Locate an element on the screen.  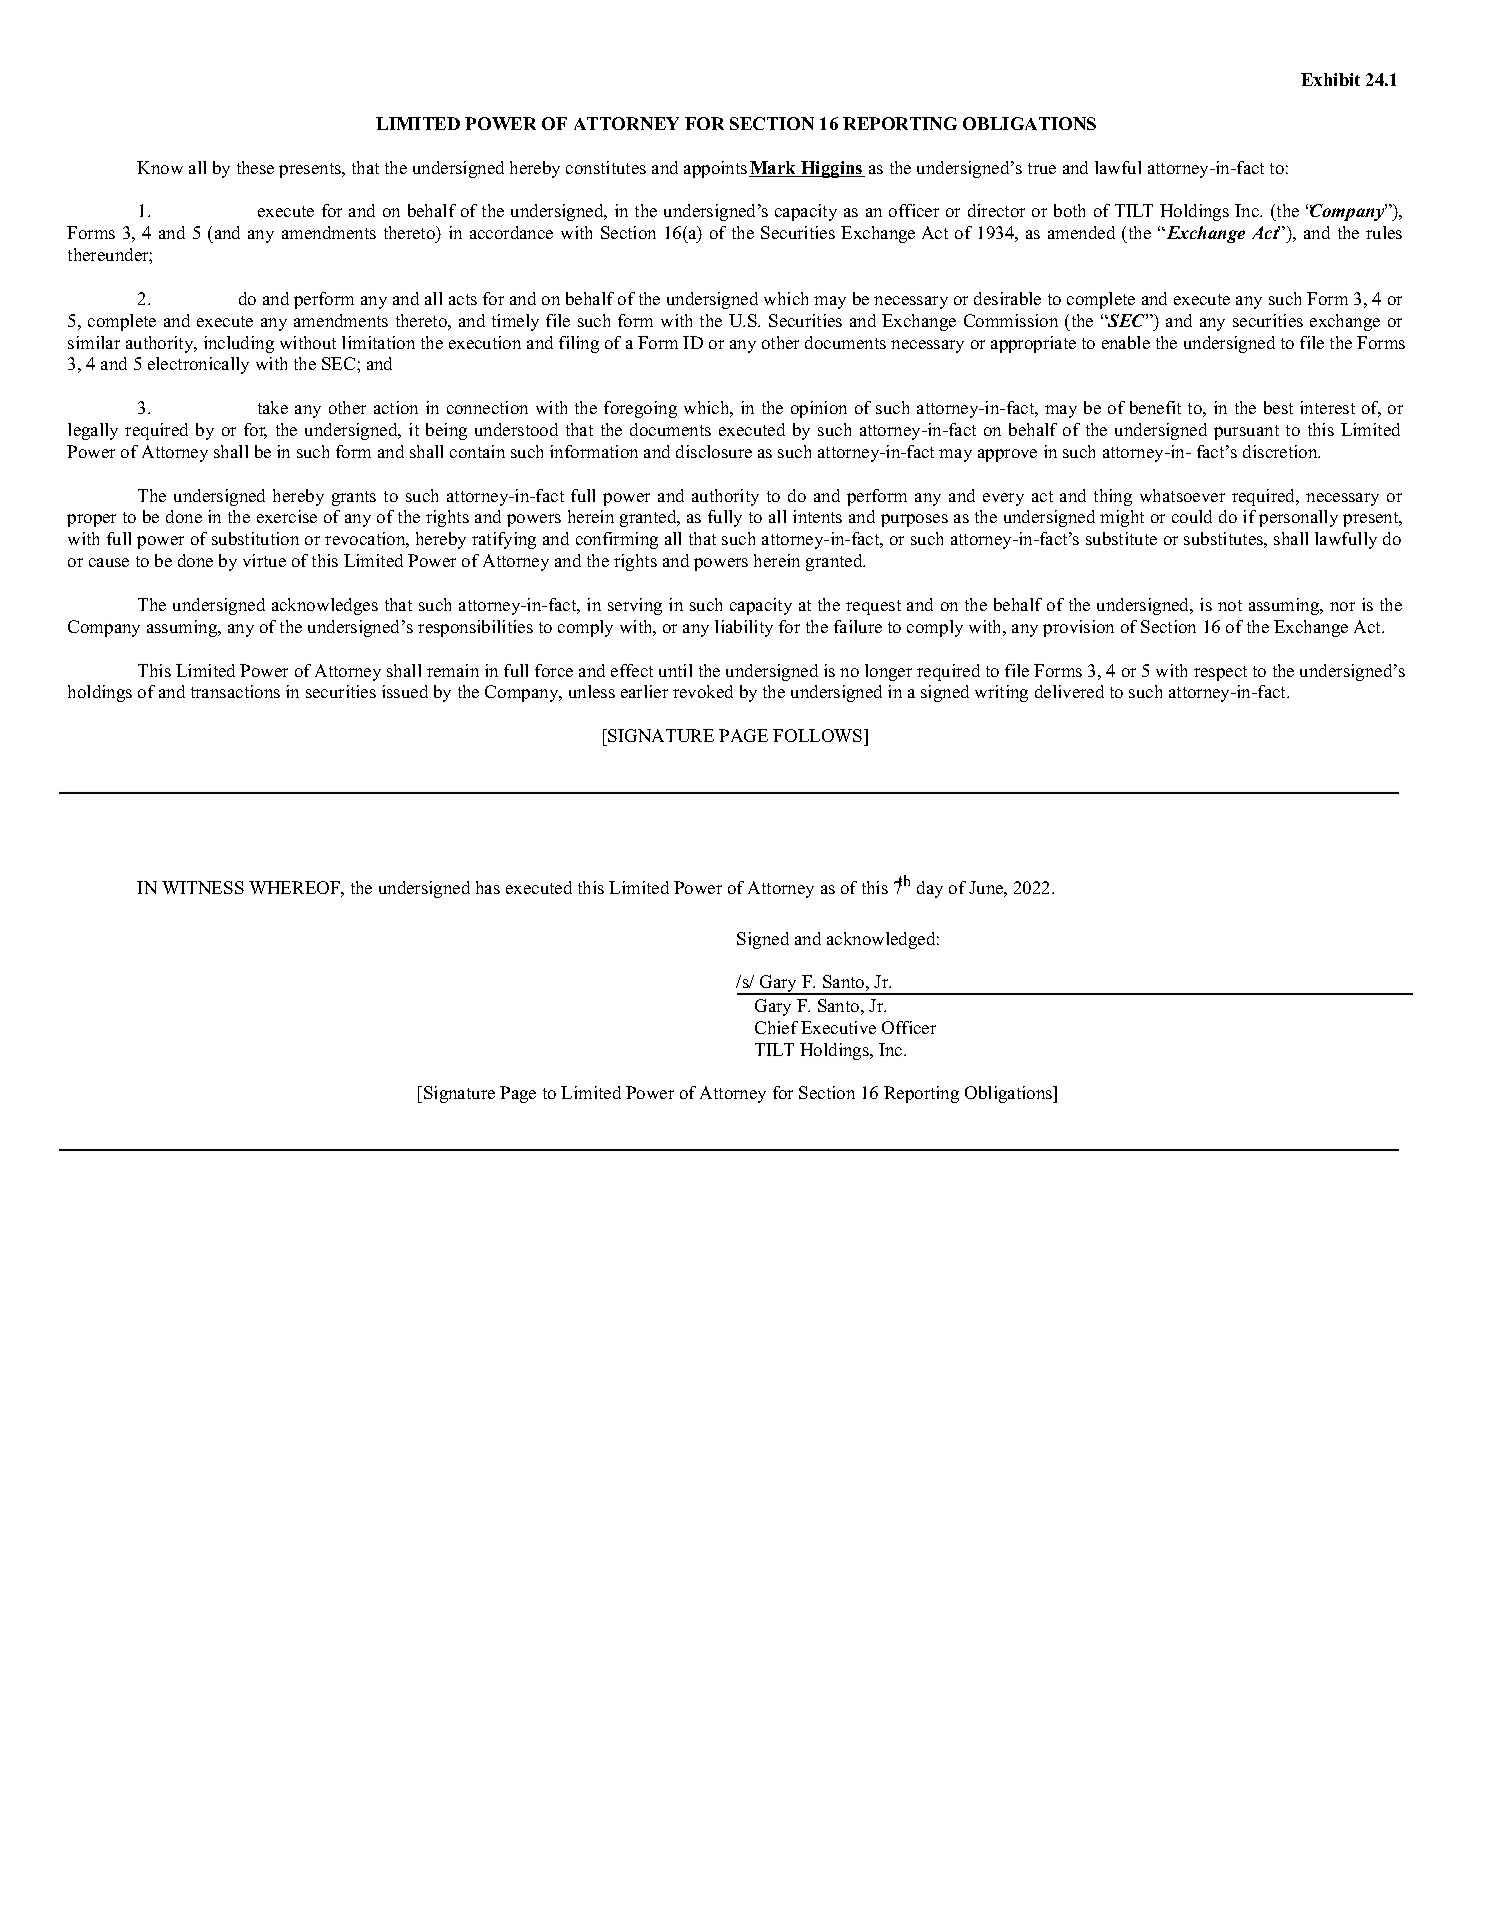
WITNESS is located at coordinates (203, 887).
